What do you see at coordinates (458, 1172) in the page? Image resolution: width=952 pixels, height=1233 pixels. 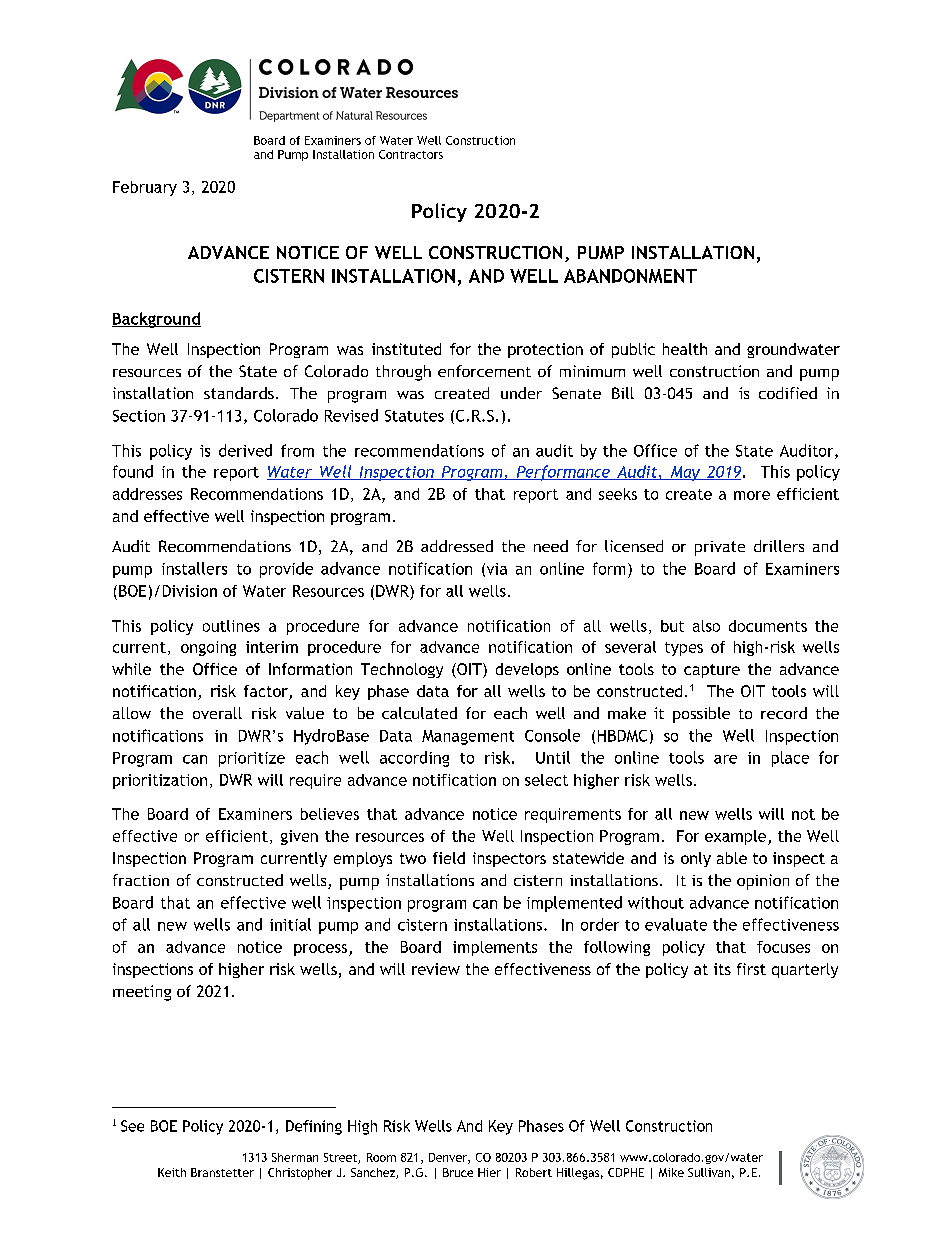 I see `Bruce` at bounding box center [458, 1172].
